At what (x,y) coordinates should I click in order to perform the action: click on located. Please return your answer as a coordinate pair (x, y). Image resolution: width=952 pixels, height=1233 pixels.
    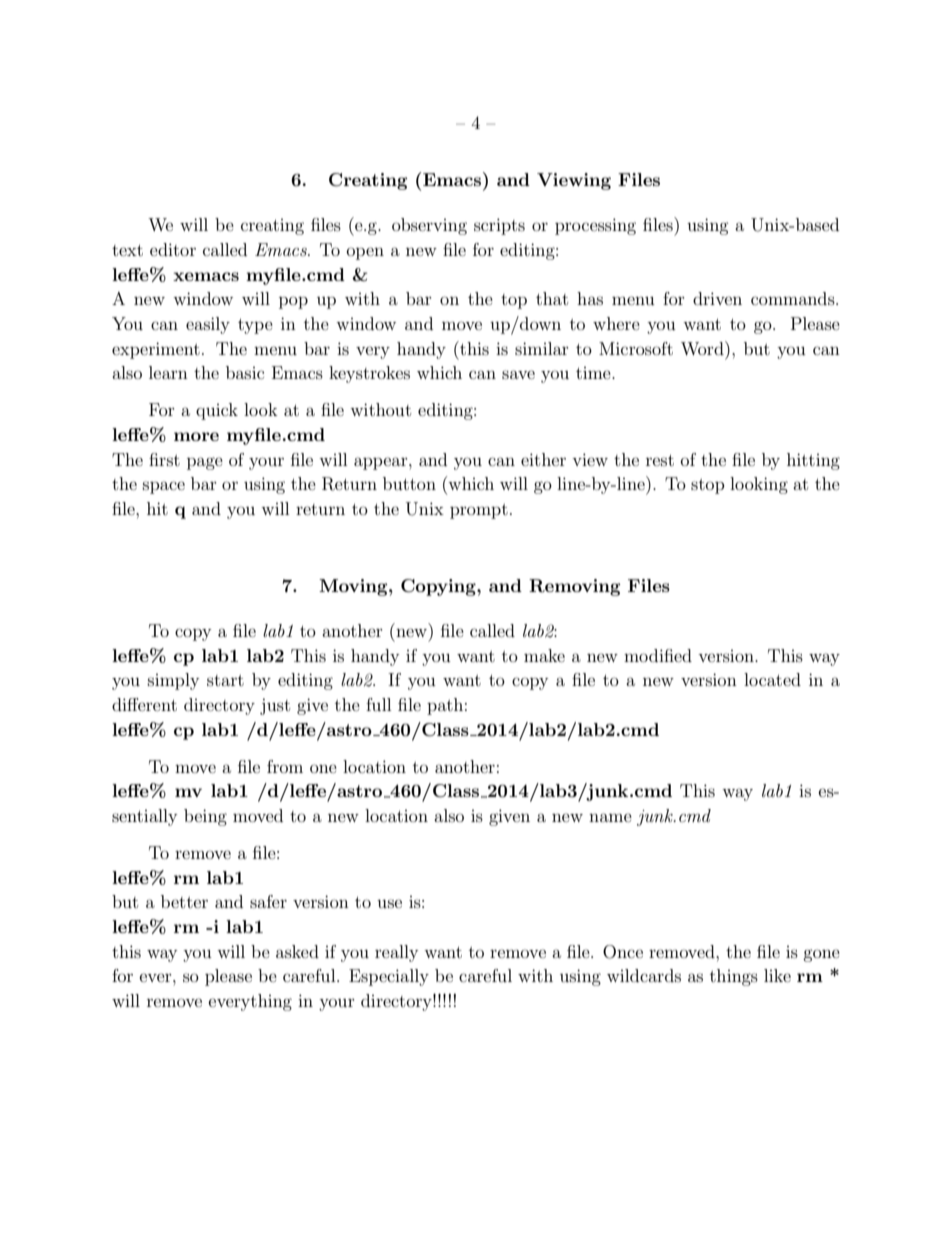
    Looking at the image, I should click on (772, 679).
